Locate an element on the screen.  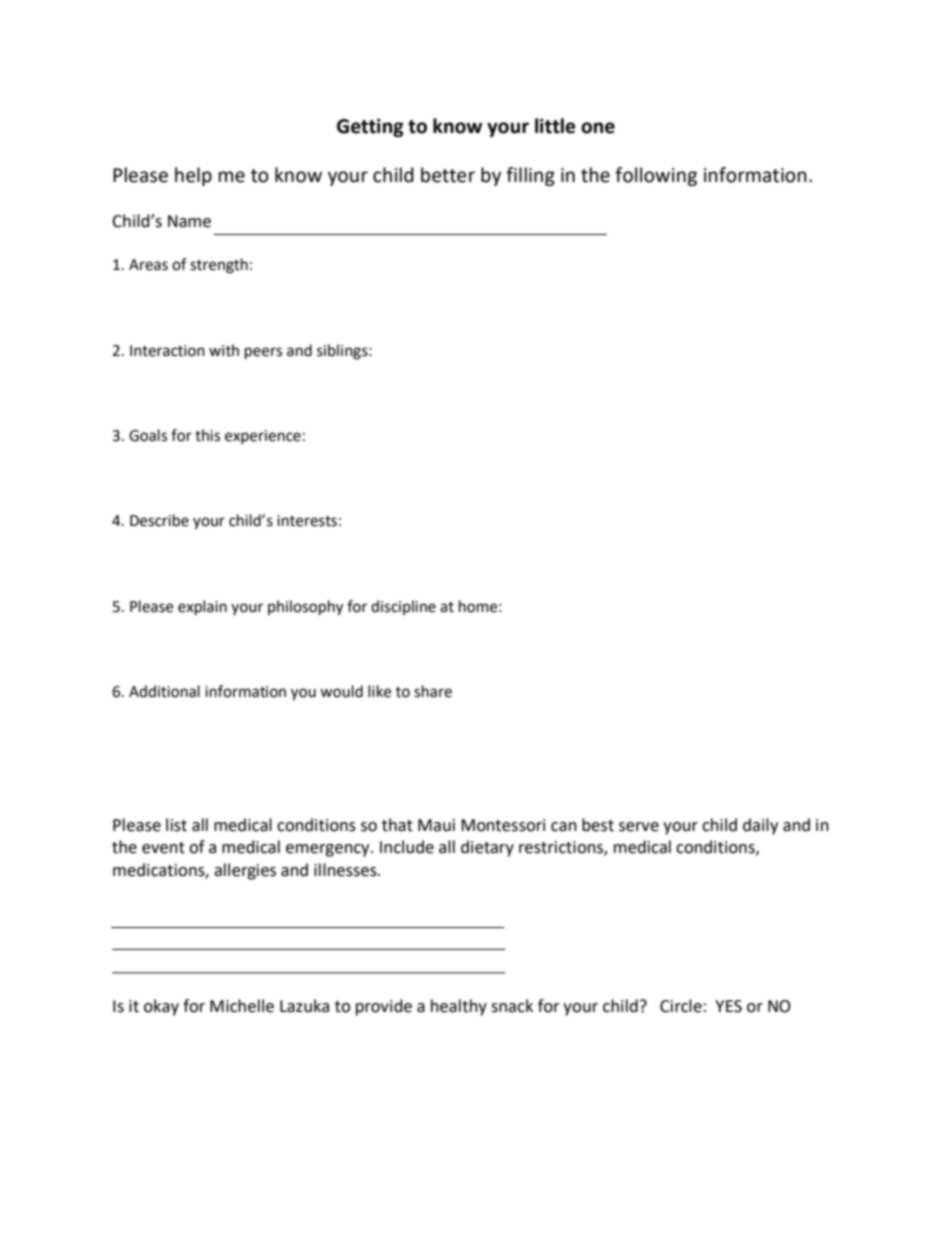
Circle is located at coordinates (681, 1006).
